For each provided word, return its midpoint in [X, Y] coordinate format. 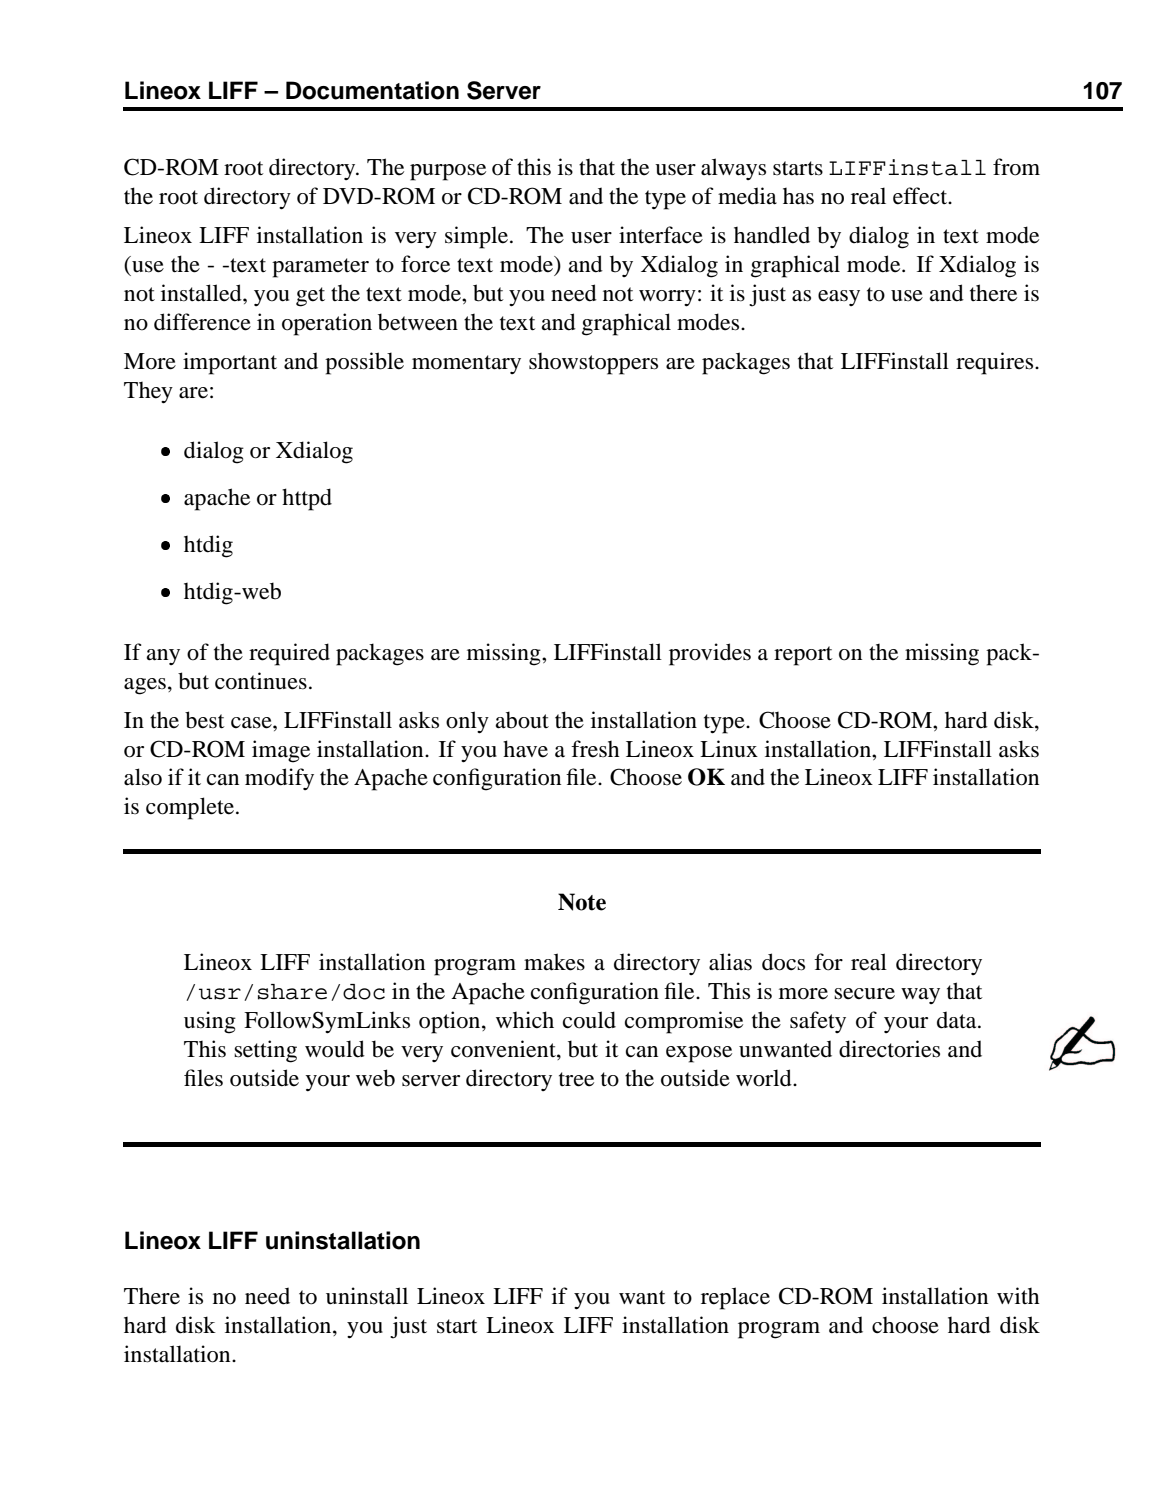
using [210, 1022]
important [230, 363]
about [522, 720]
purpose [448, 172]
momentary [466, 364]
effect [921, 196]
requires [996, 363]
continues [261, 681]
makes [554, 962]
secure [864, 994]
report [803, 656]
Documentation [372, 90]
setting [265, 1051]
